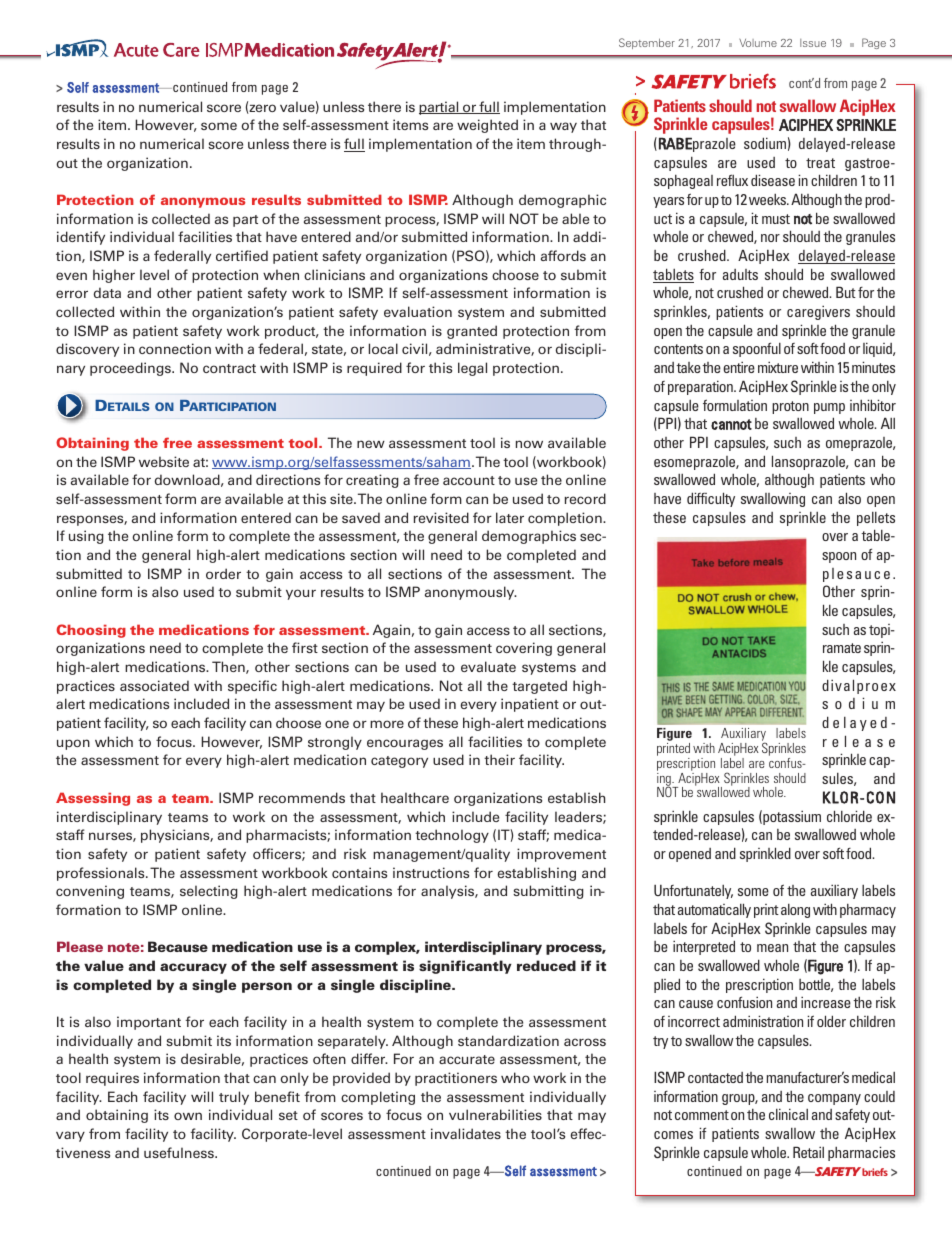  What do you see at coordinates (223, 573) in the screenshot?
I see `order` at bounding box center [223, 573].
